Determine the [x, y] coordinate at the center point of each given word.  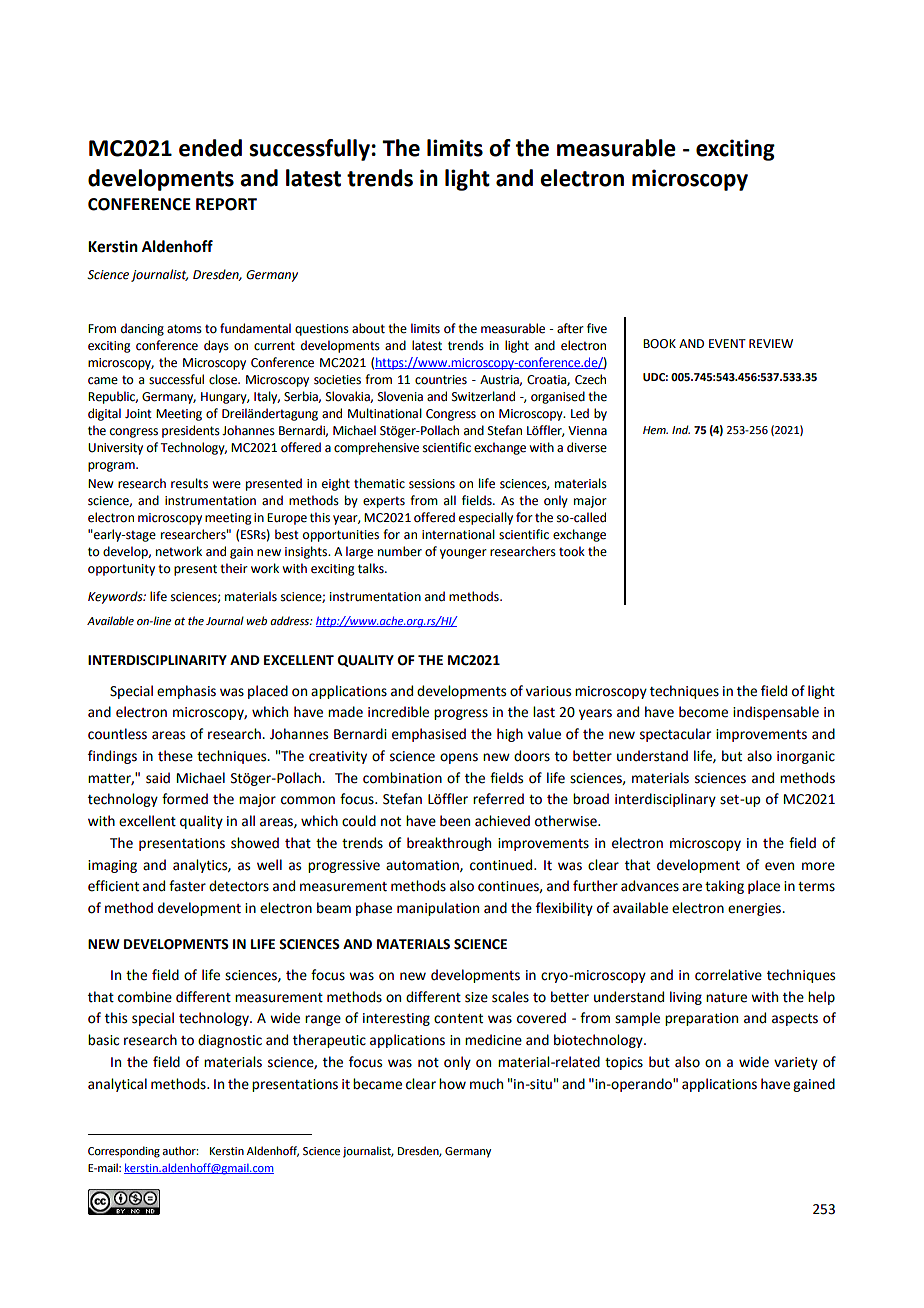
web [257, 620]
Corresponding [124, 1152]
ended [210, 148]
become [703, 712]
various [548, 691]
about [368, 328]
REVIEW [771, 343]
